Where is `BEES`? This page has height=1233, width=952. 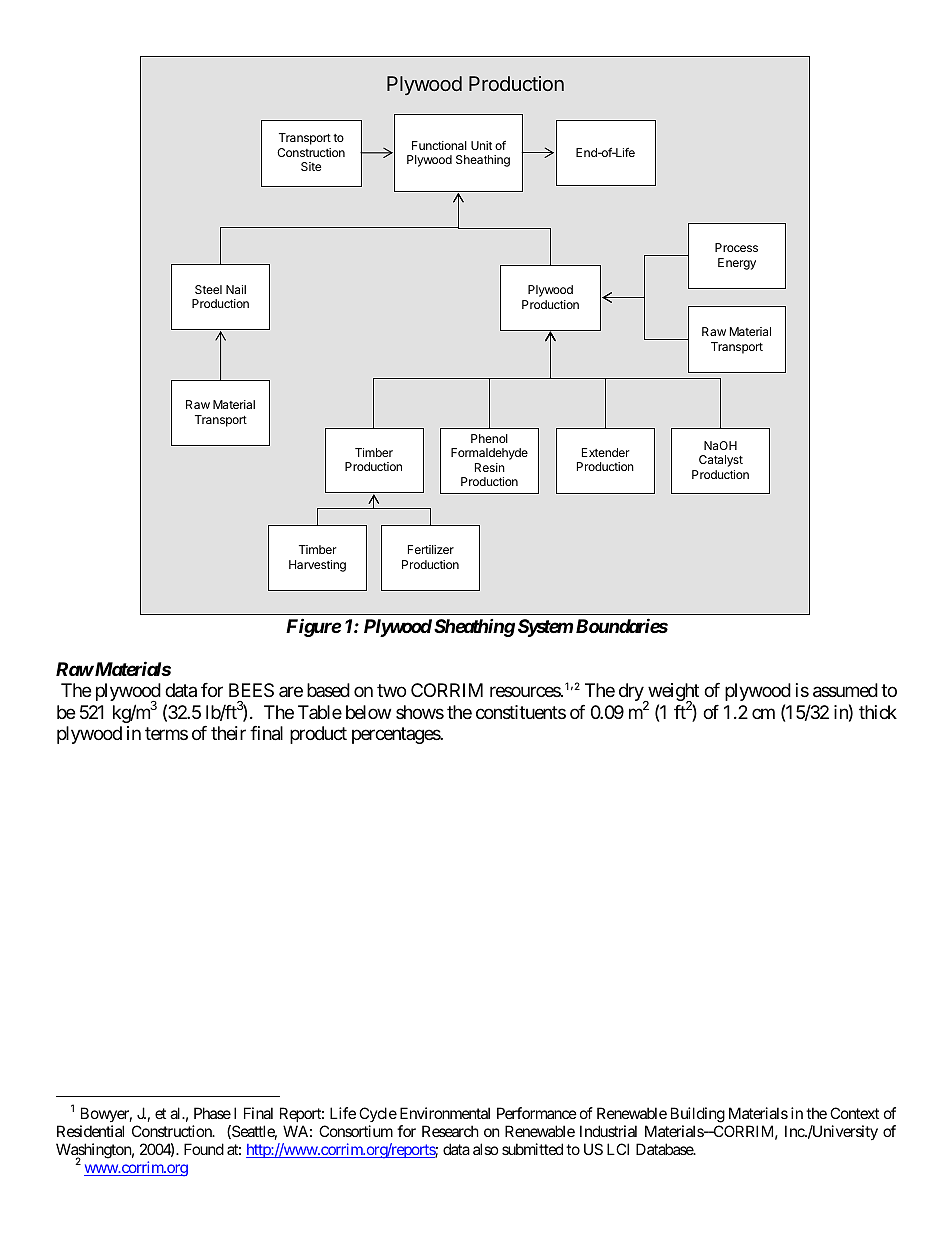
BEES is located at coordinates (251, 690).
